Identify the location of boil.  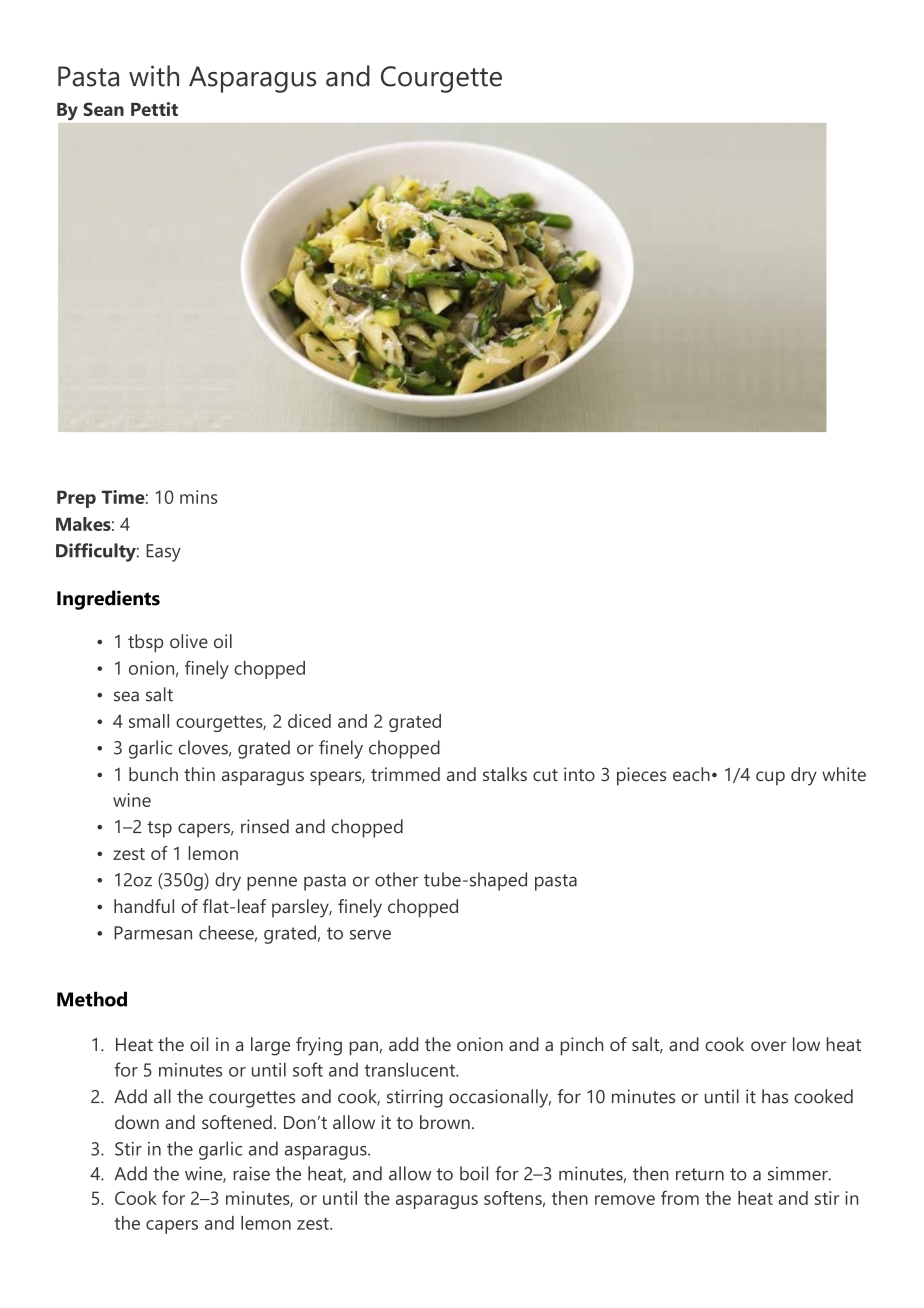
(474, 1173).
